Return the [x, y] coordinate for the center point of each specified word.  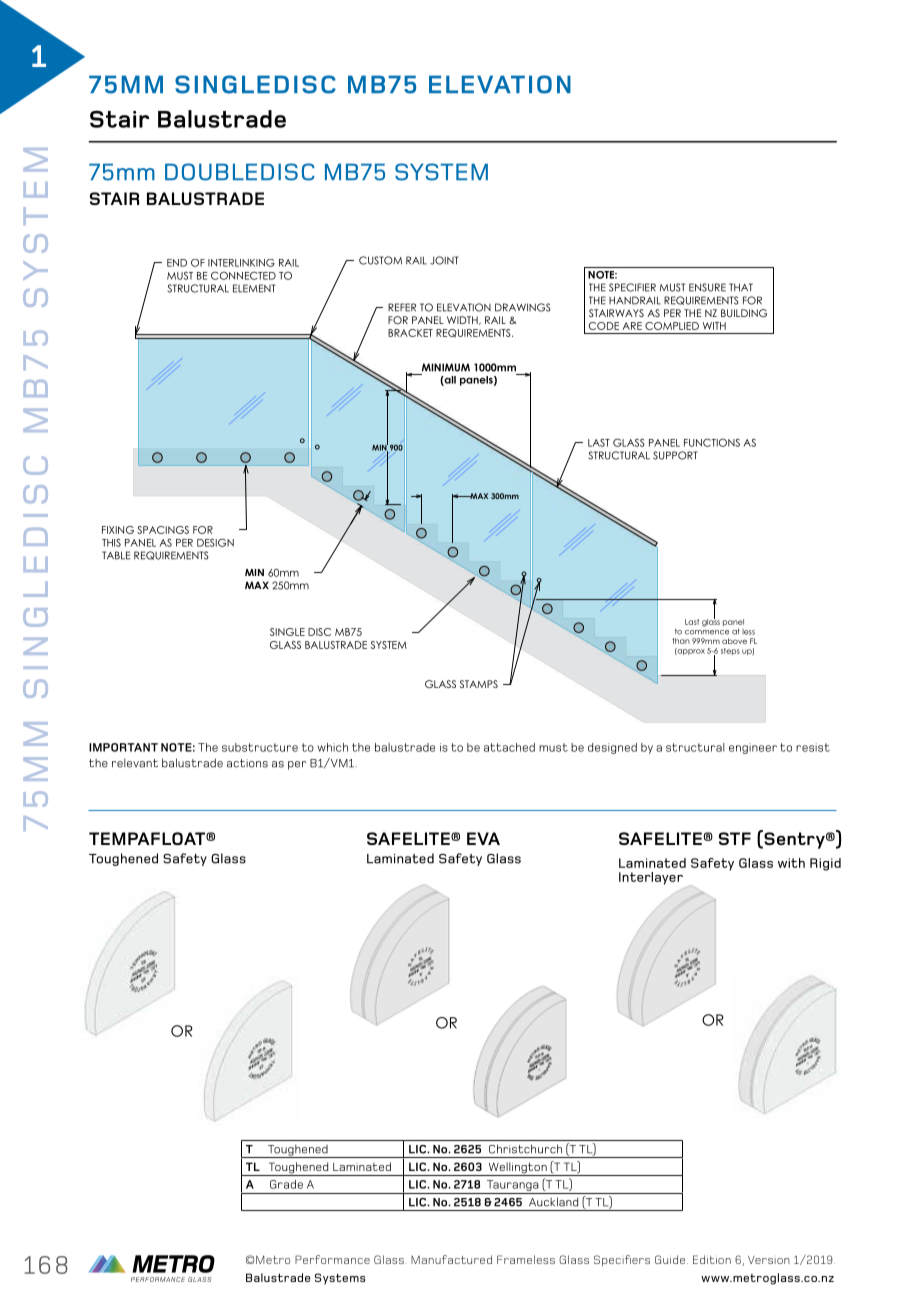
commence [707, 632]
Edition [712, 1259]
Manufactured [451, 1259]
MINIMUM [446, 367]
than [681, 641]
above [734, 641]
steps [730, 651]
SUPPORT [675, 455]
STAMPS [479, 684]
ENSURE [707, 287]
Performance [332, 1259]
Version [769, 1260]
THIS [111, 542]
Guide [670, 1259]
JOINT [444, 260]
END [177, 263]
